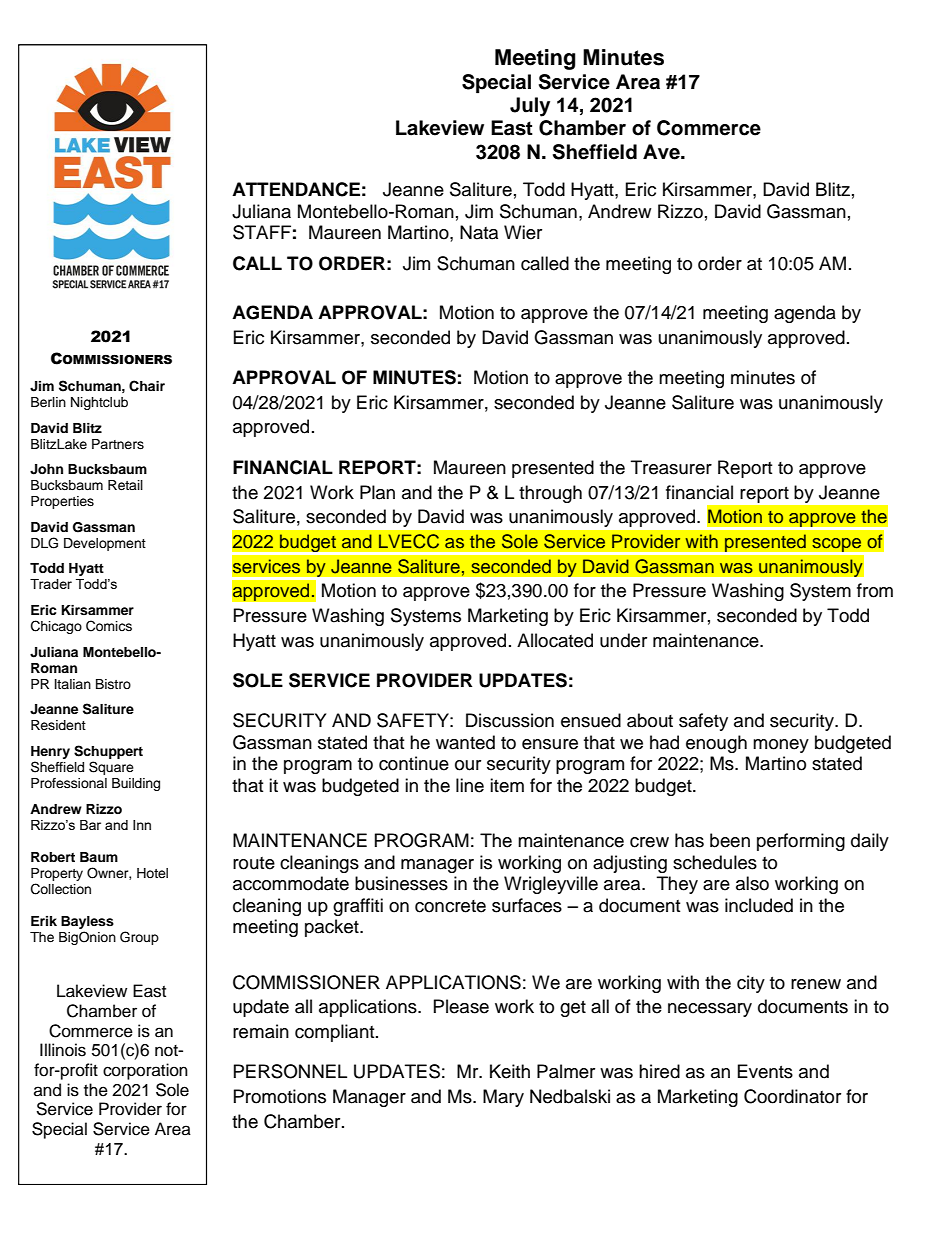 The width and height of the image is (952, 1233). Describe the element at coordinates (765, 1071) in the image. I see `Events` at that location.
